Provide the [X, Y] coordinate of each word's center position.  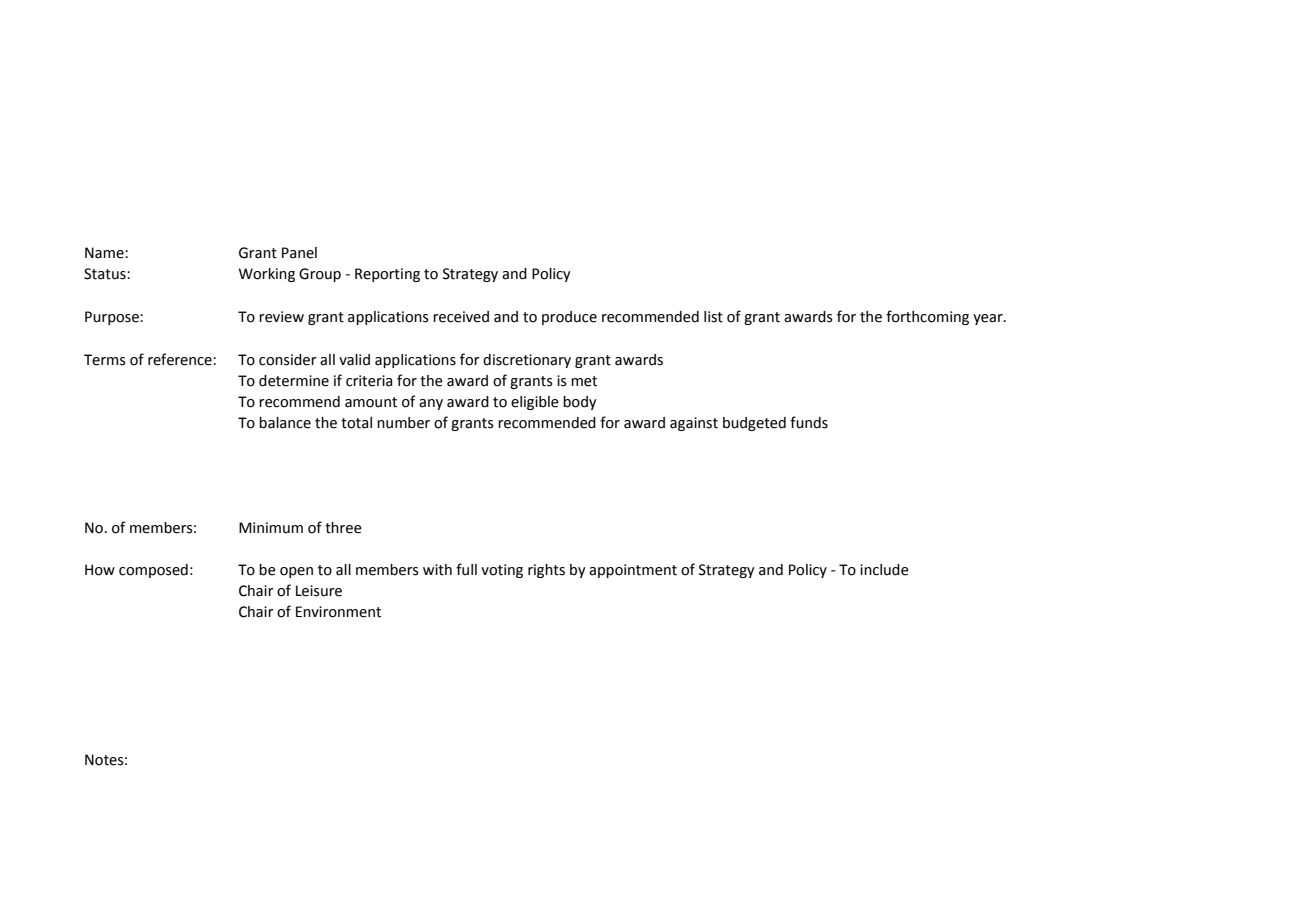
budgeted [754, 424]
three [343, 528]
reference [181, 359]
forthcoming [927, 317]
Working [267, 275]
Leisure [319, 591]
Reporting [387, 275]
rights [546, 571]
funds [809, 422]
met [584, 381]
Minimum [271, 528]
